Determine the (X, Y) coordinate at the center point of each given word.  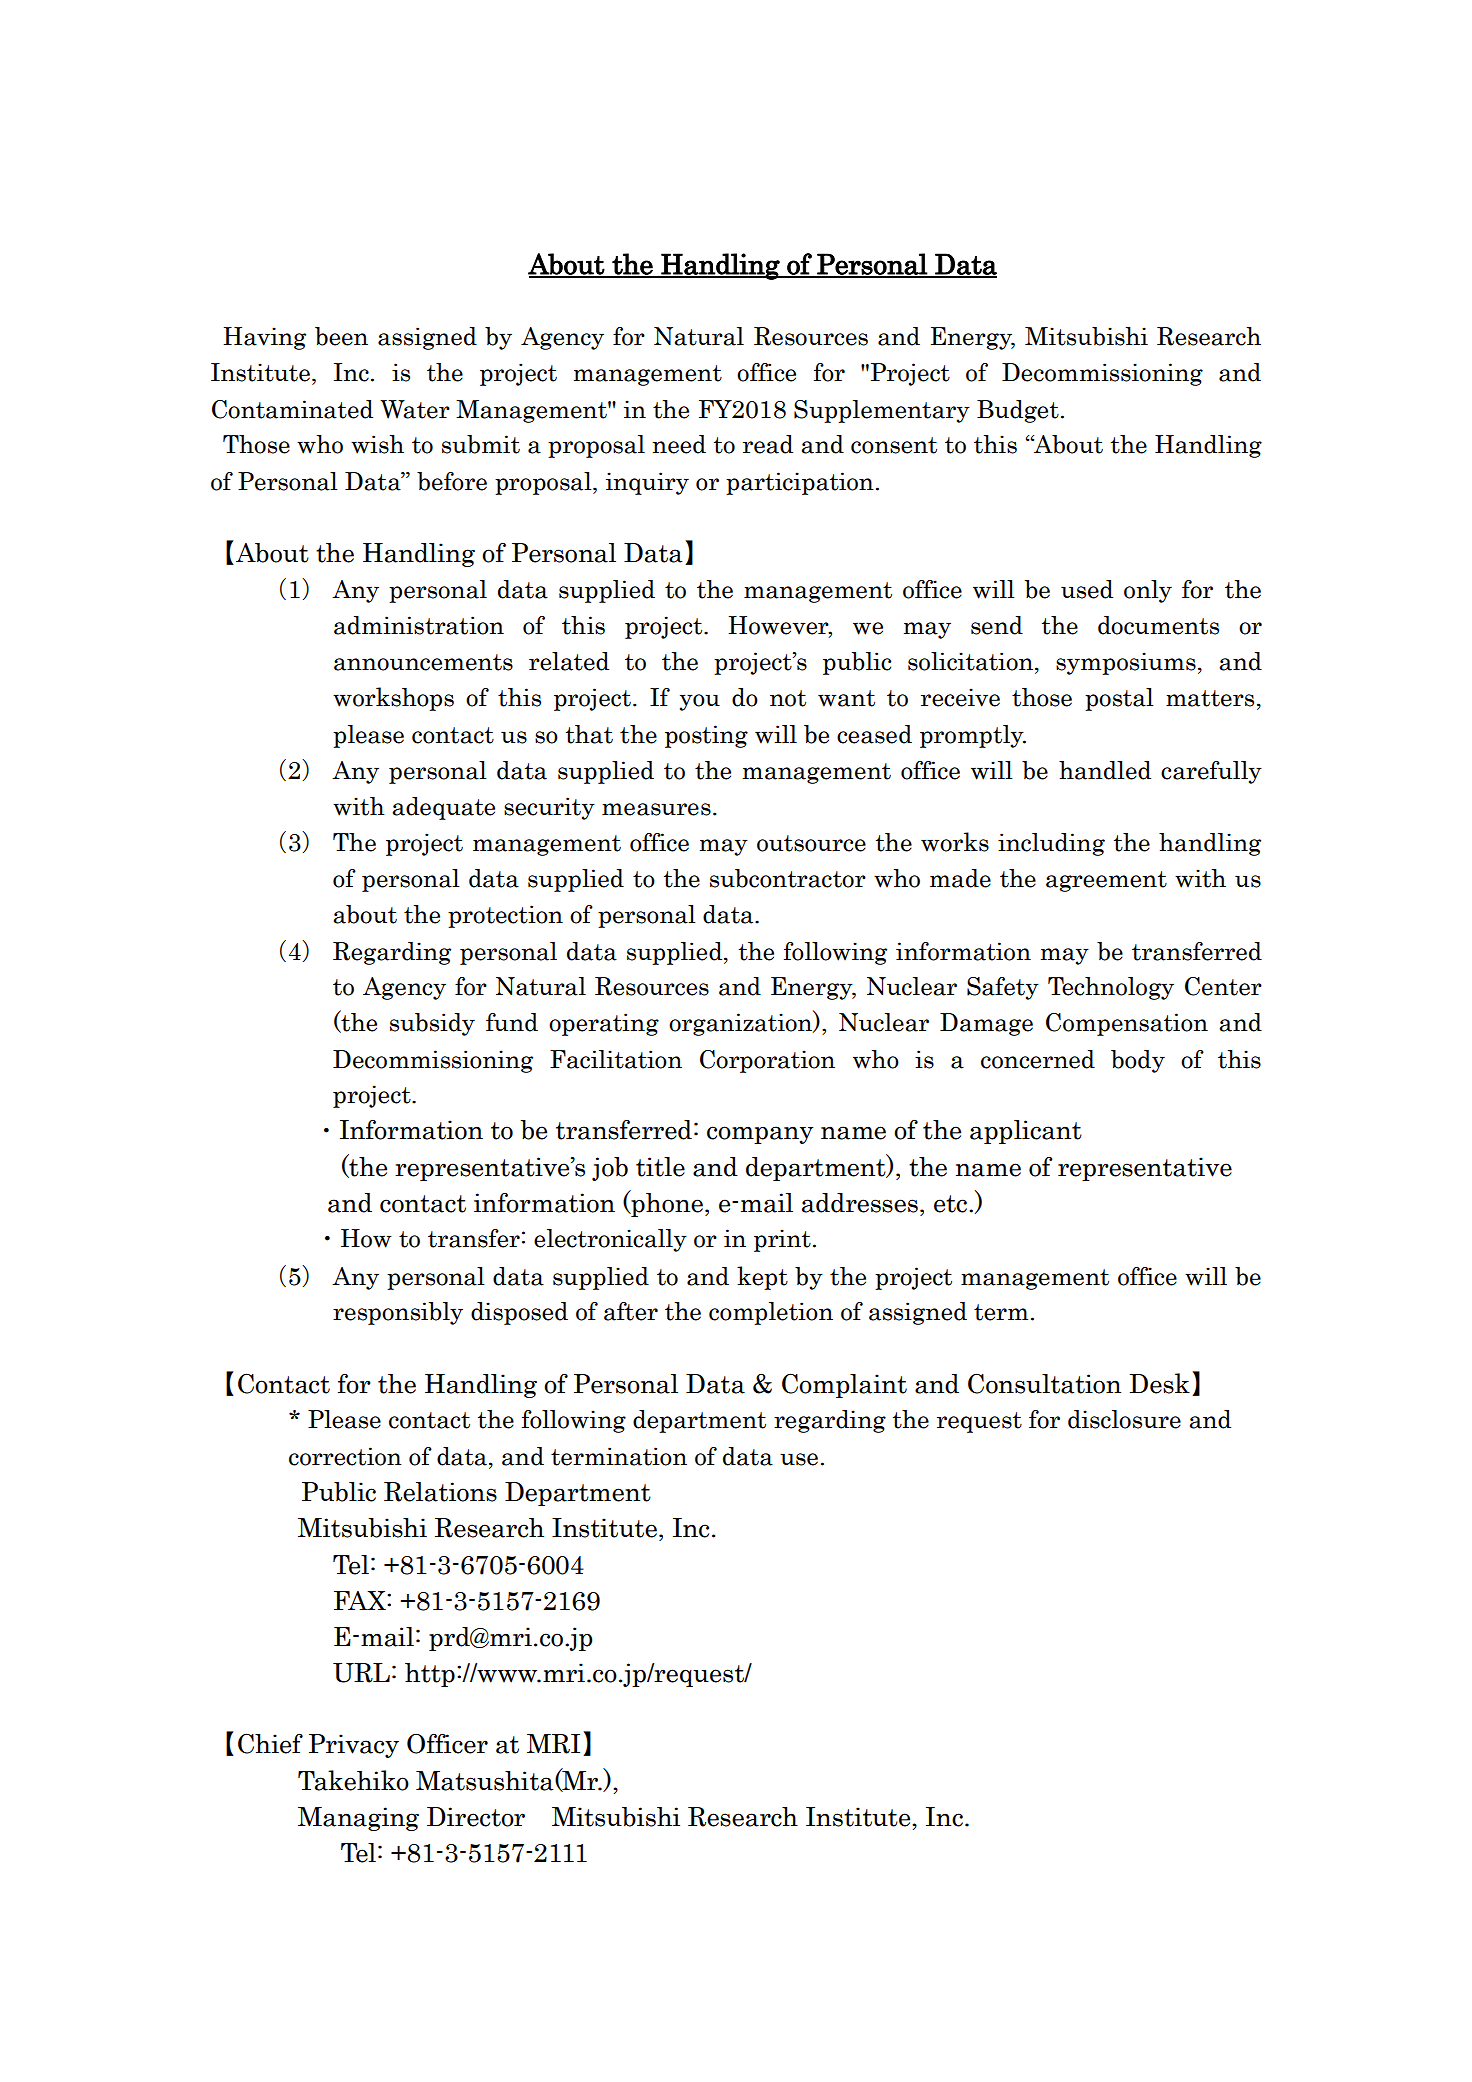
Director (476, 1817)
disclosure (1124, 1419)
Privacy (354, 1746)
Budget (1018, 411)
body (1138, 1061)
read (768, 444)
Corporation (767, 1061)
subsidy (432, 1024)
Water (415, 409)
